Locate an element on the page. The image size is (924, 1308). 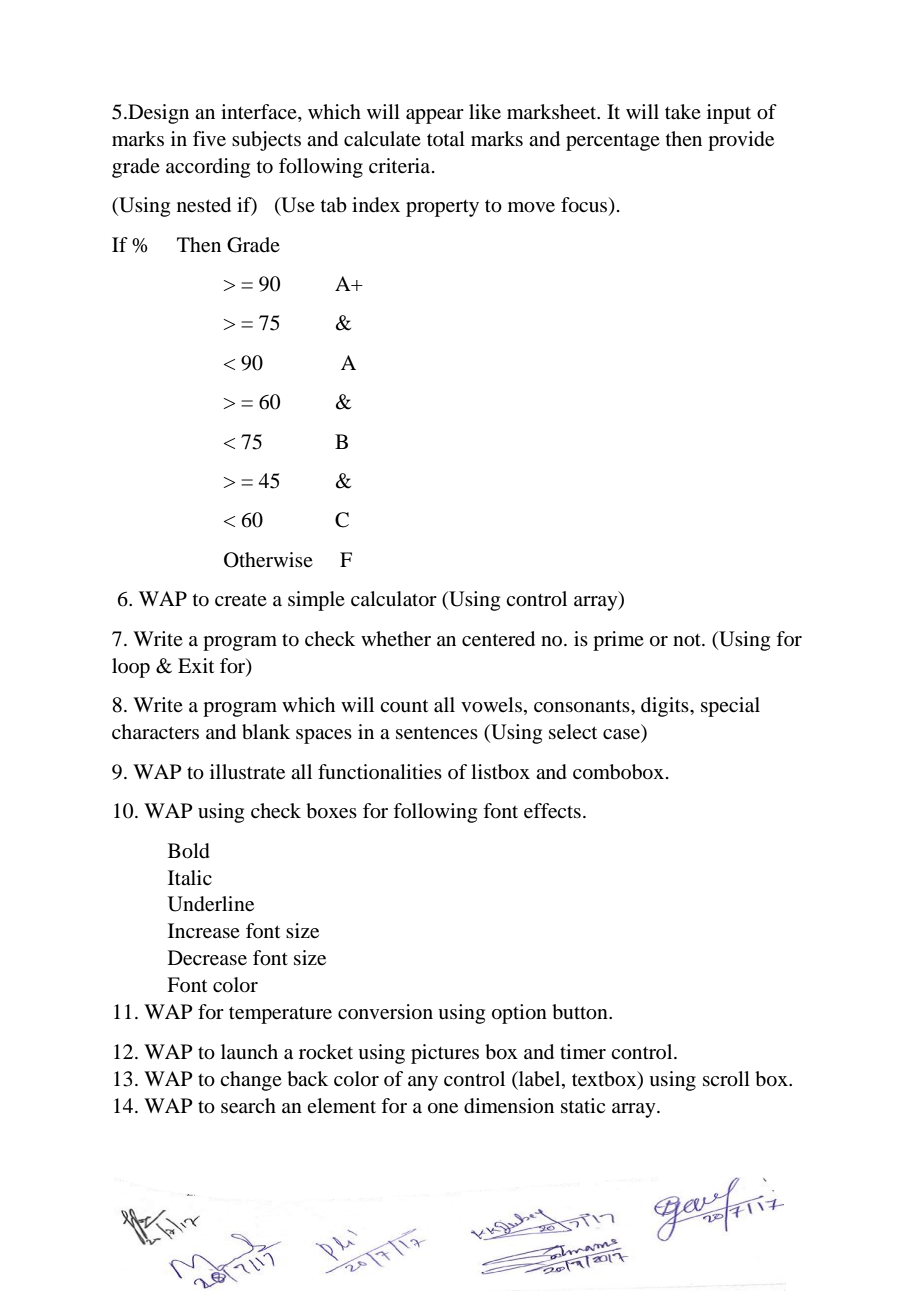
Otherwise is located at coordinates (268, 560).
